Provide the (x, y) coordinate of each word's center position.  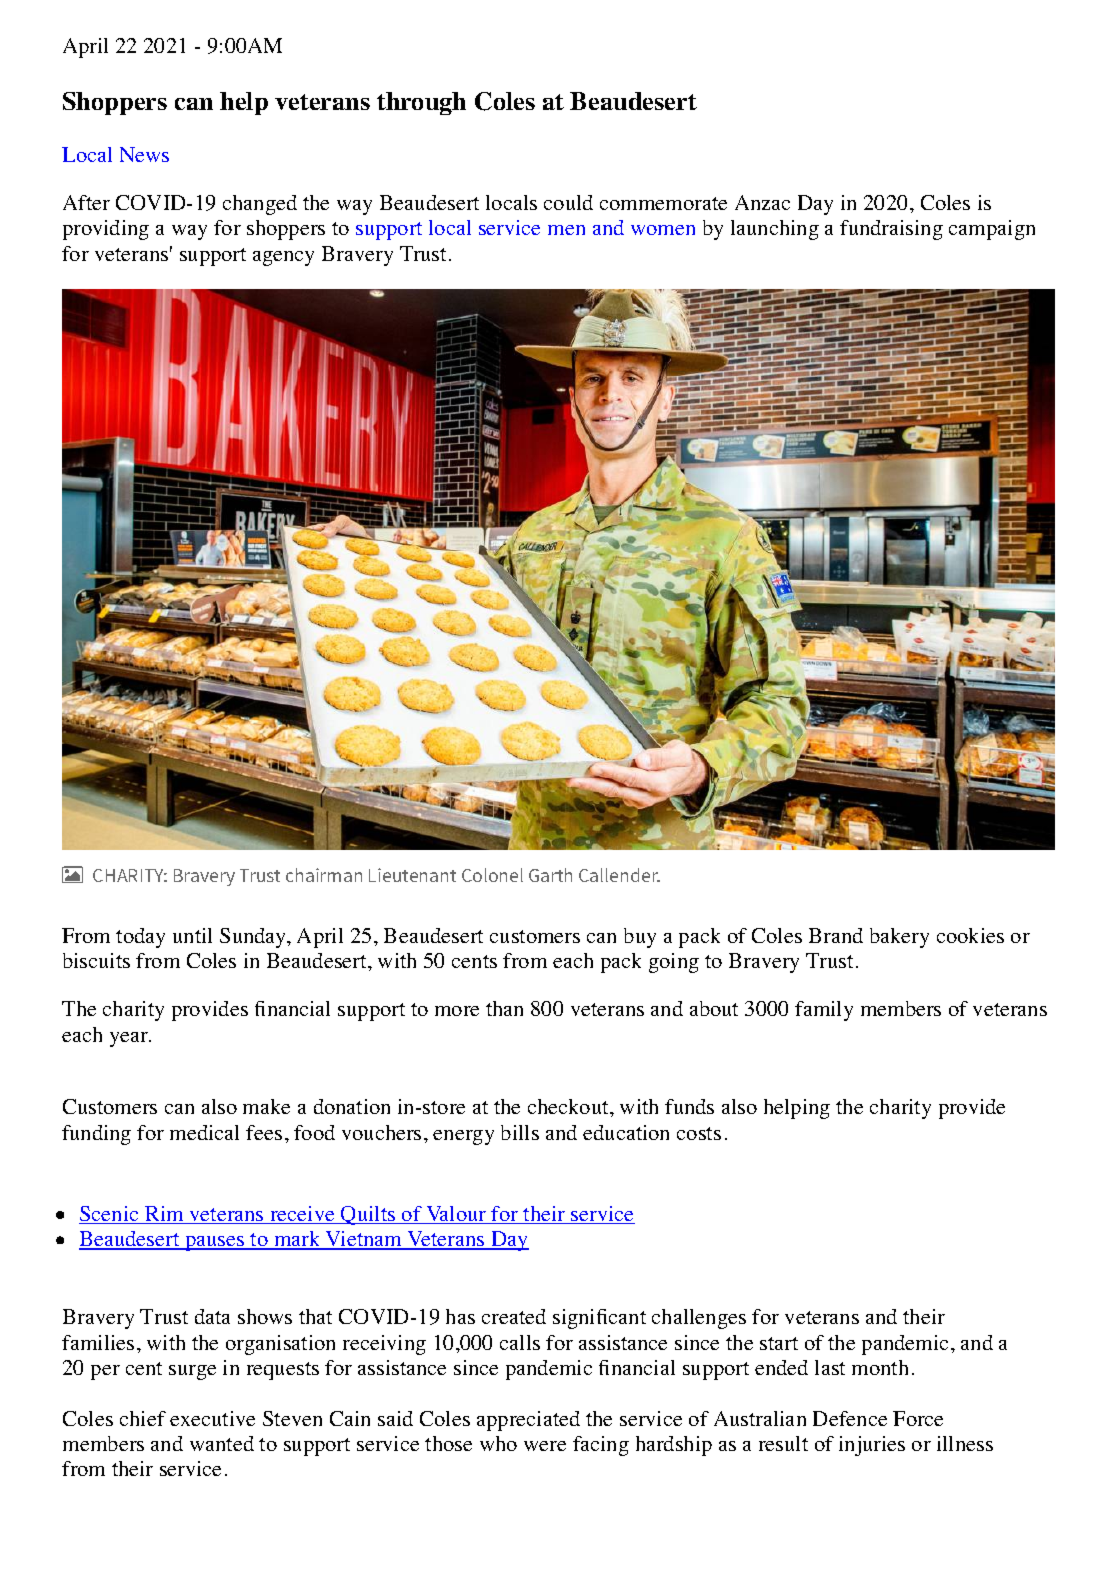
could (568, 202)
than (504, 1008)
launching (775, 230)
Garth (550, 875)
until (192, 935)
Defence (850, 1418)
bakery (899, 938)
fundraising (891, 230)
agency (283, 258)
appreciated (528, 1421)
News (144, 154)
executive (212, 1418)
